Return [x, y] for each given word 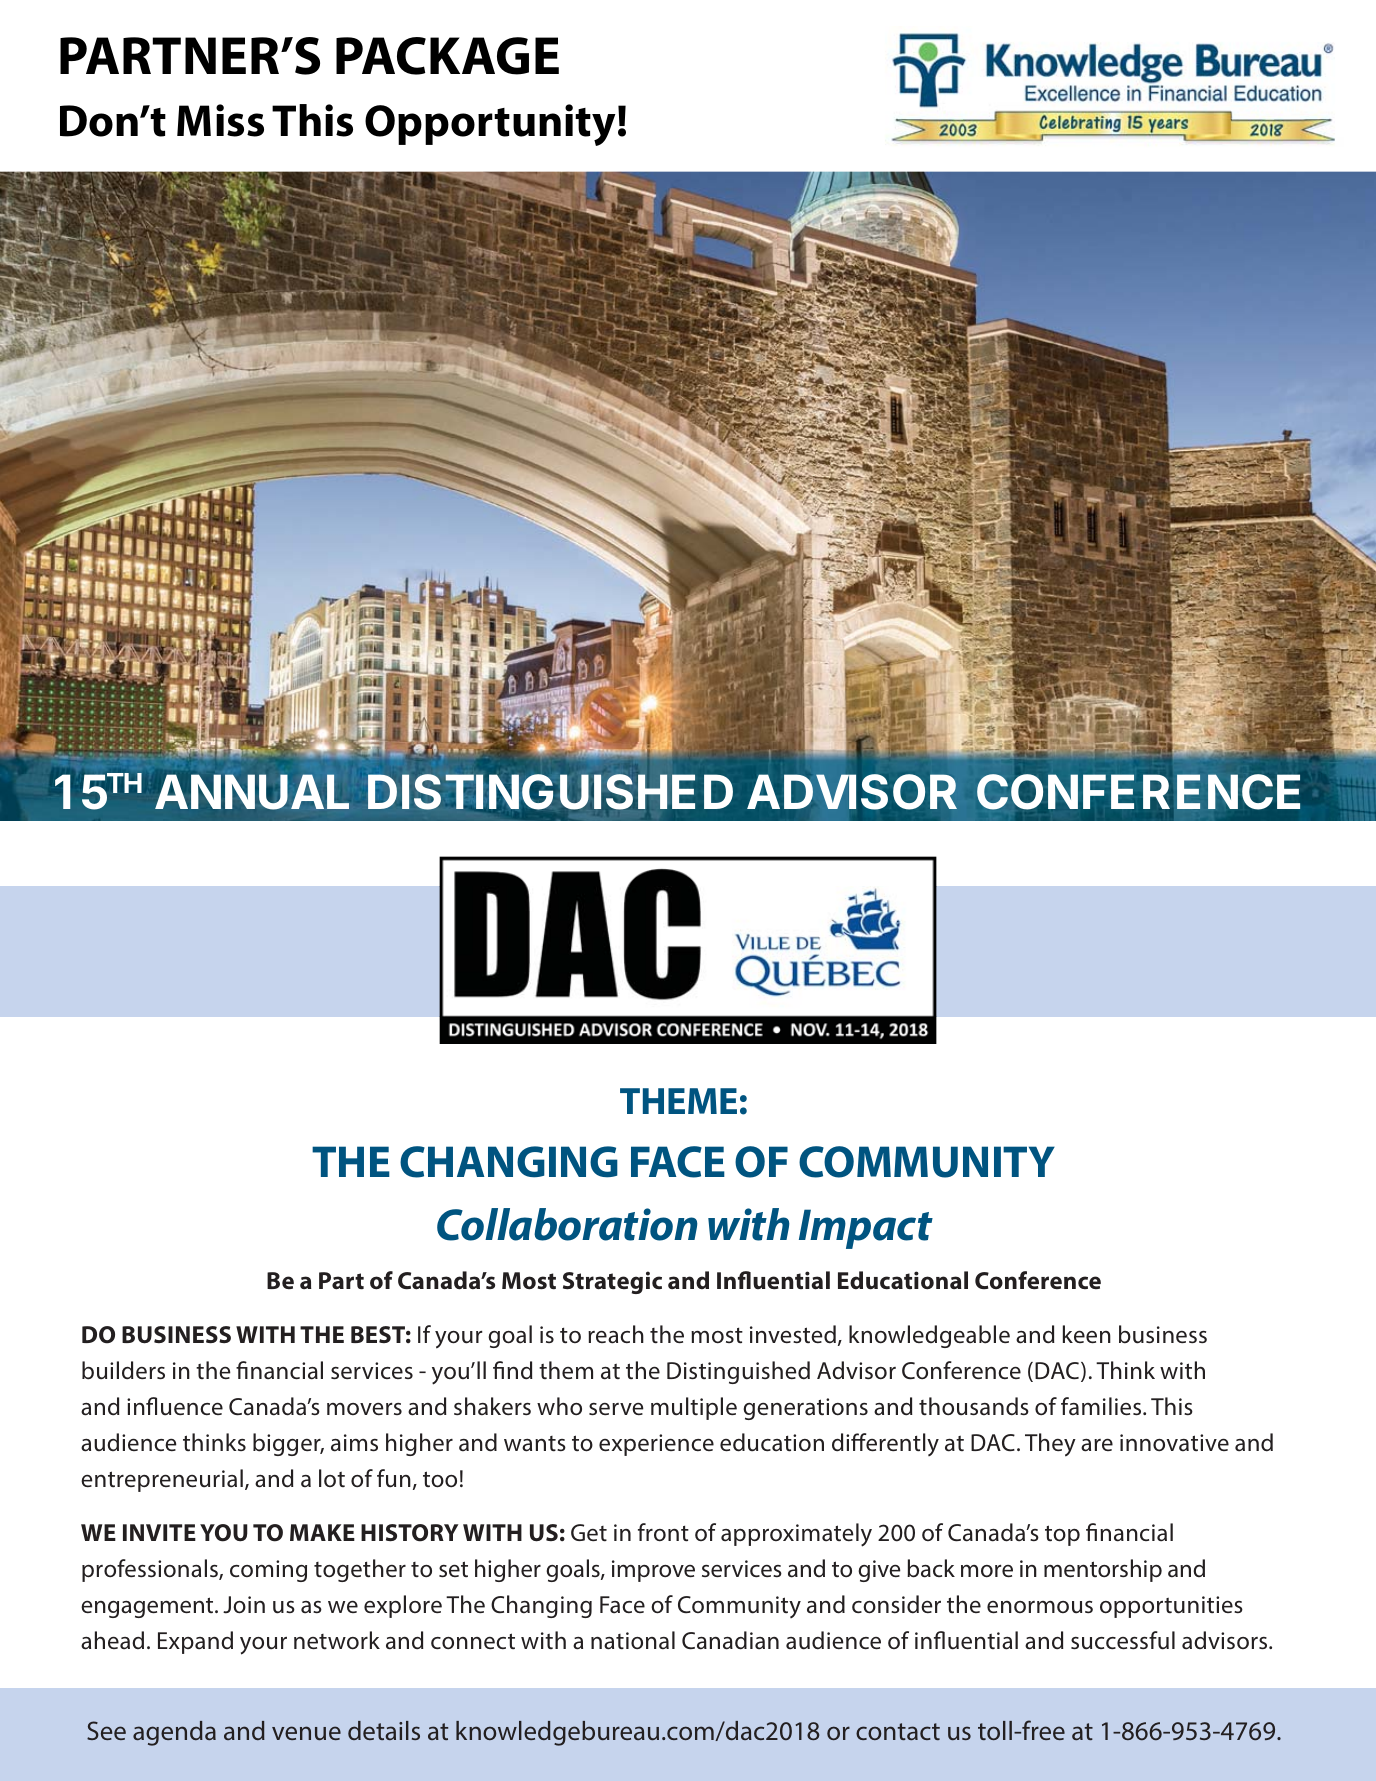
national [633, 1640]
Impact [866, 1229]
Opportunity [490, 125]
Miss [220, 120]
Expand [195, 1642]
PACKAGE [447, 56]
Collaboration [567, 1224]
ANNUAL [252, 792]
